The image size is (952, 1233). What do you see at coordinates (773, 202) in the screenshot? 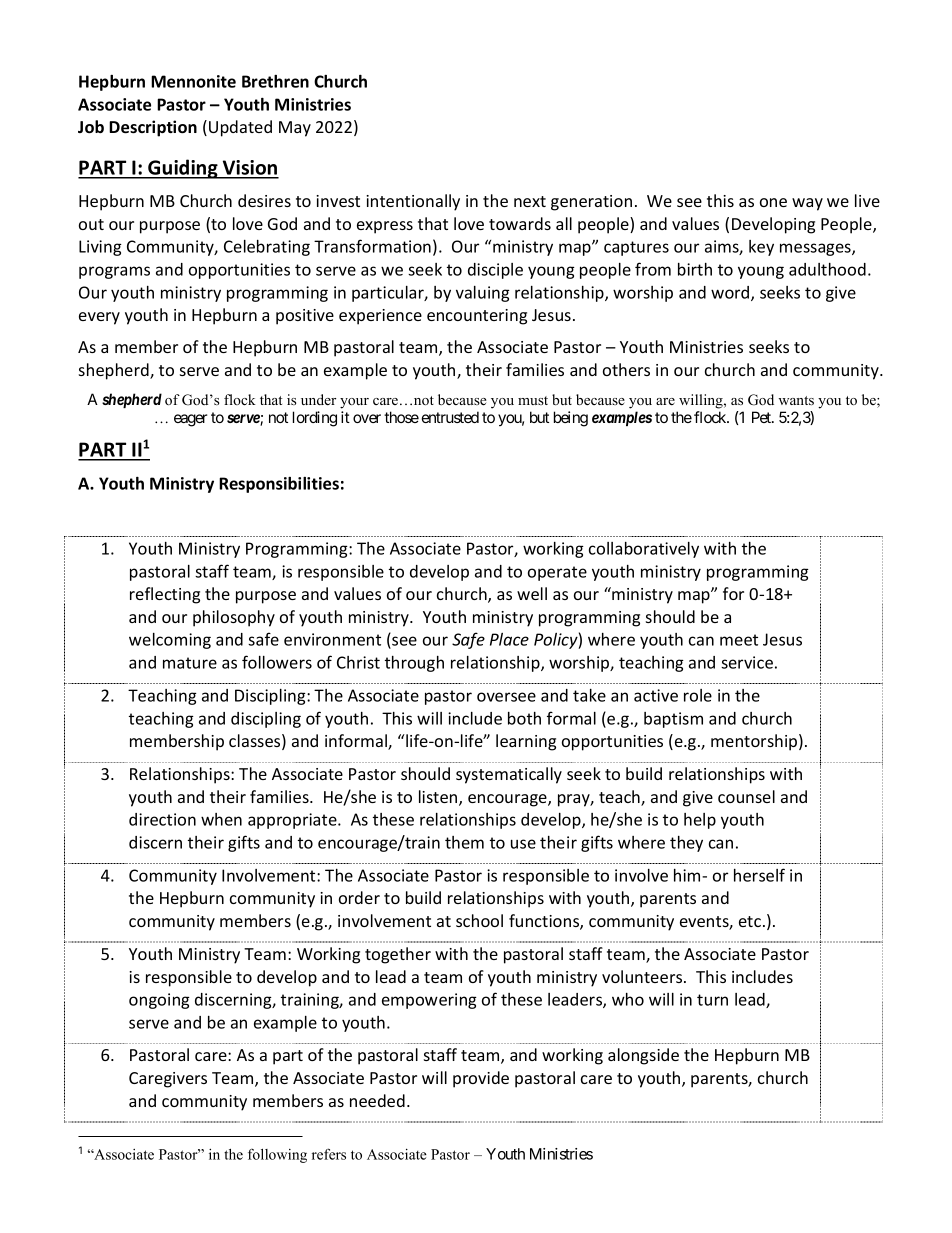
I see `one` at bounding box center [773, 202].
